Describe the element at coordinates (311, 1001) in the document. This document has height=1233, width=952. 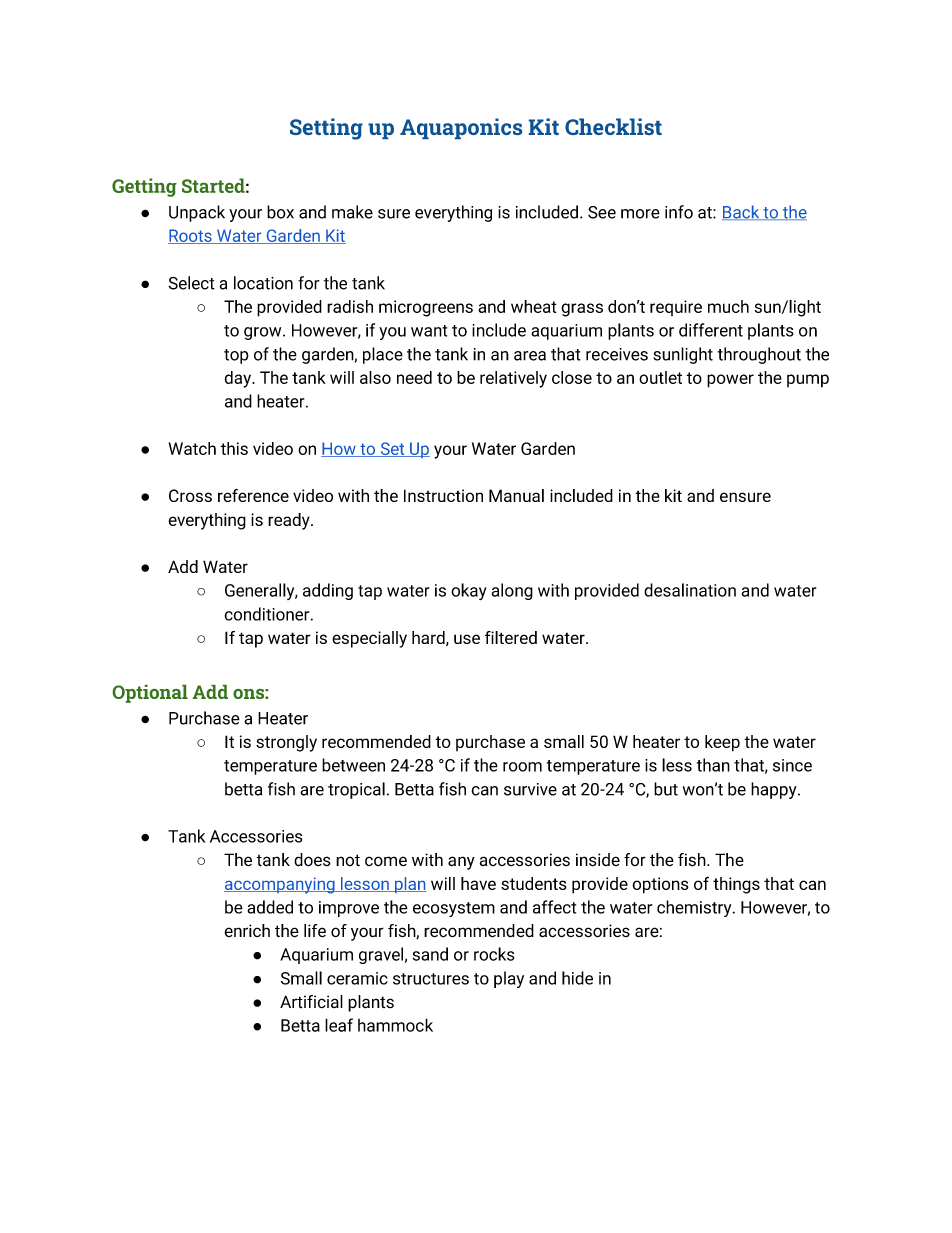
I see `Artificial` at that location.
